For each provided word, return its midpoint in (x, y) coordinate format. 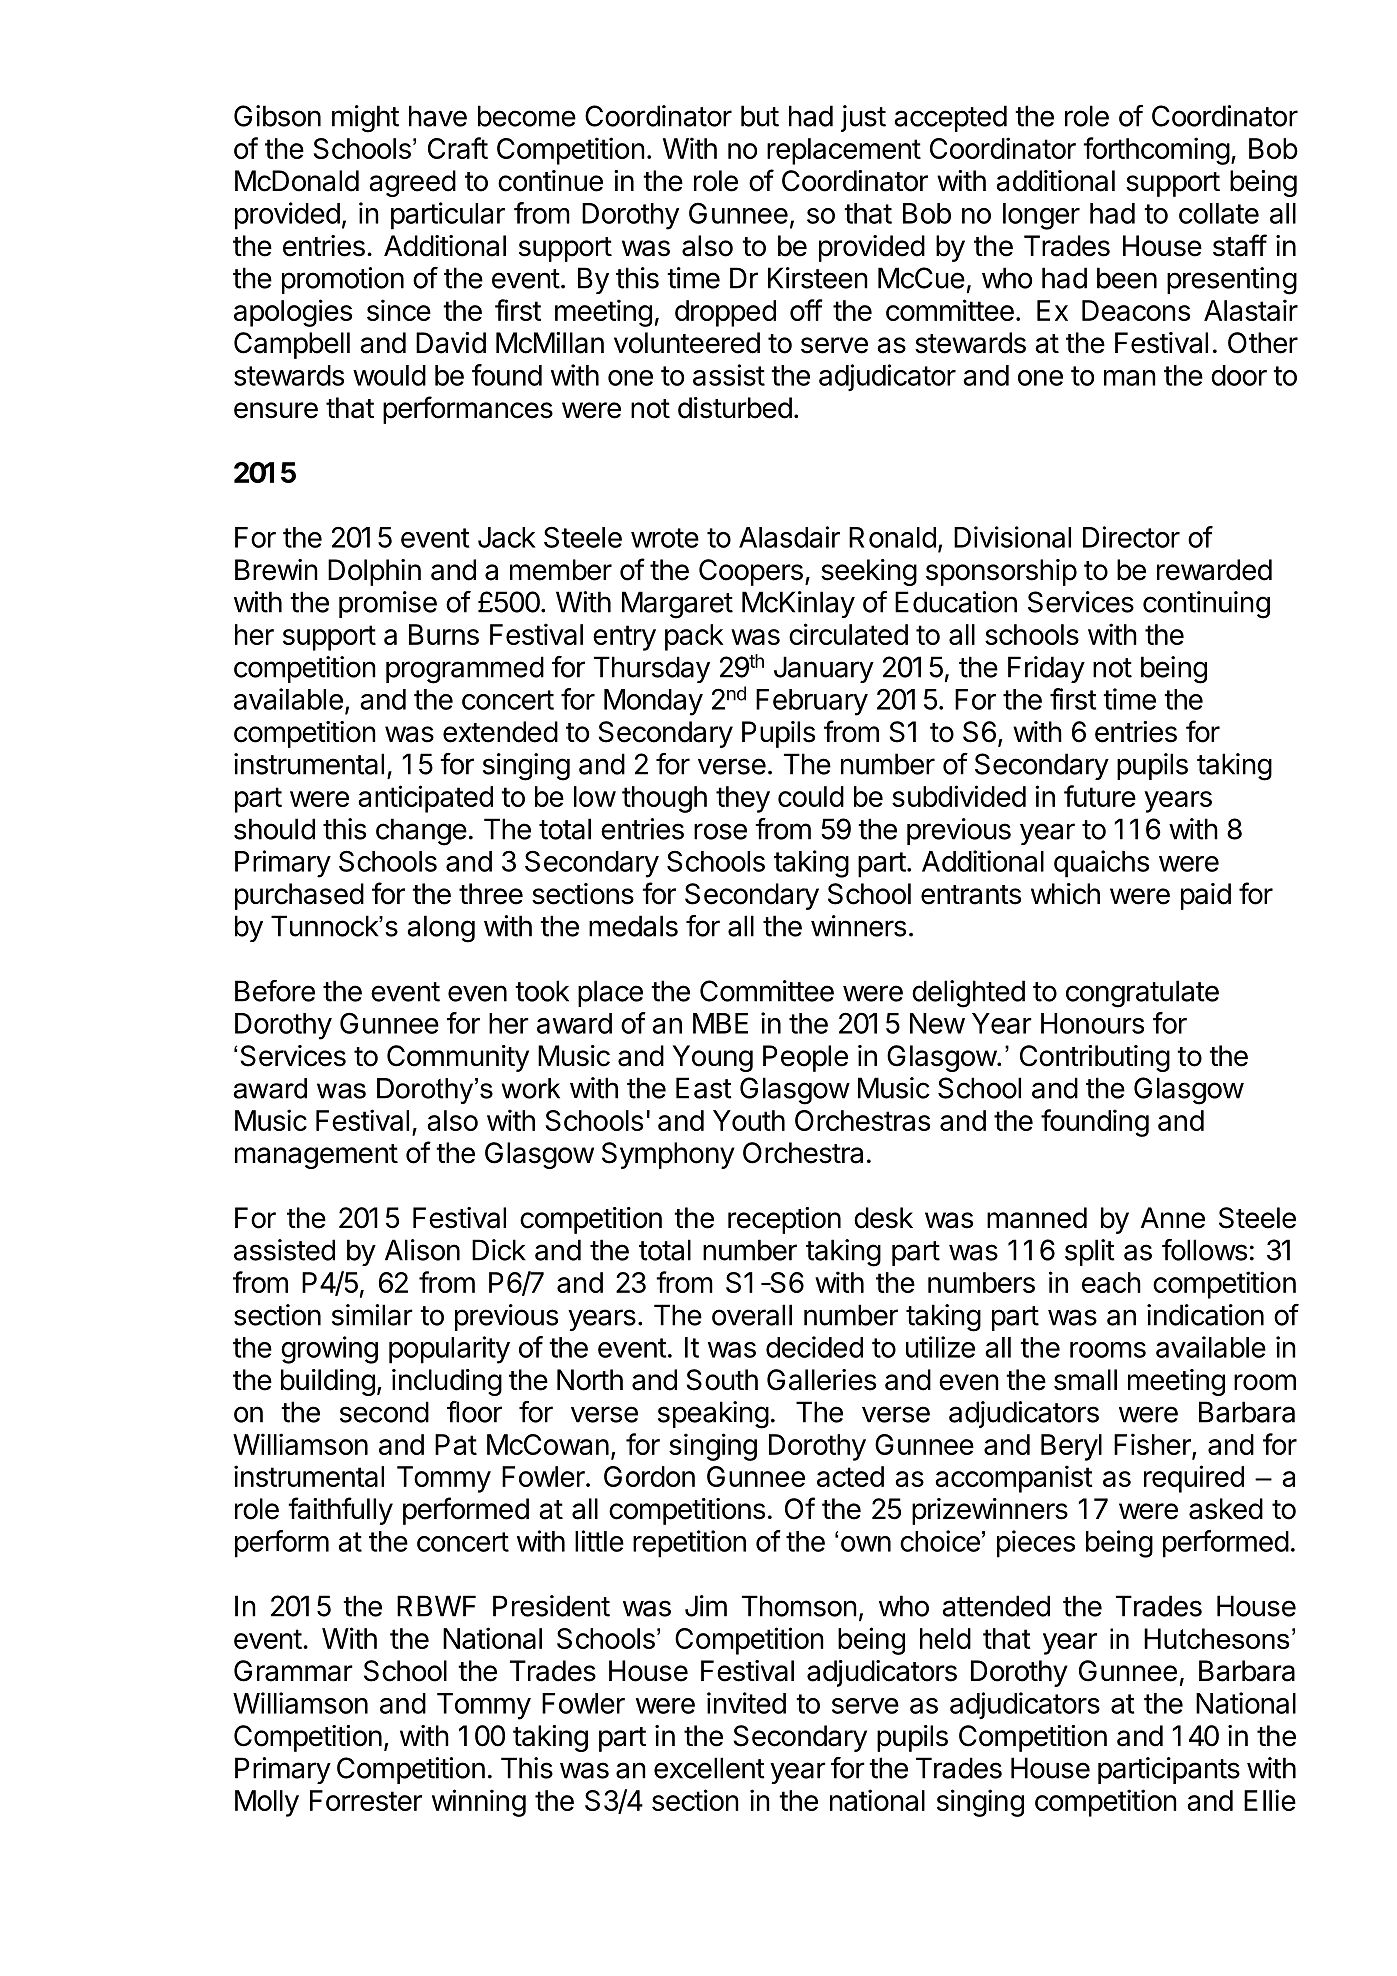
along (441, 929)
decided (814, 1347)
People (805, 1058)
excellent (709, 1768)
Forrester (366, 1800)
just (863, 118)
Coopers (751, 572)
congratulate (1142, 994)
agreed (412, 183)
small (1085, 1380)
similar (372, 1315)
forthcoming (1156, 151)
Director (1131, 537)
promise (388, 604)
